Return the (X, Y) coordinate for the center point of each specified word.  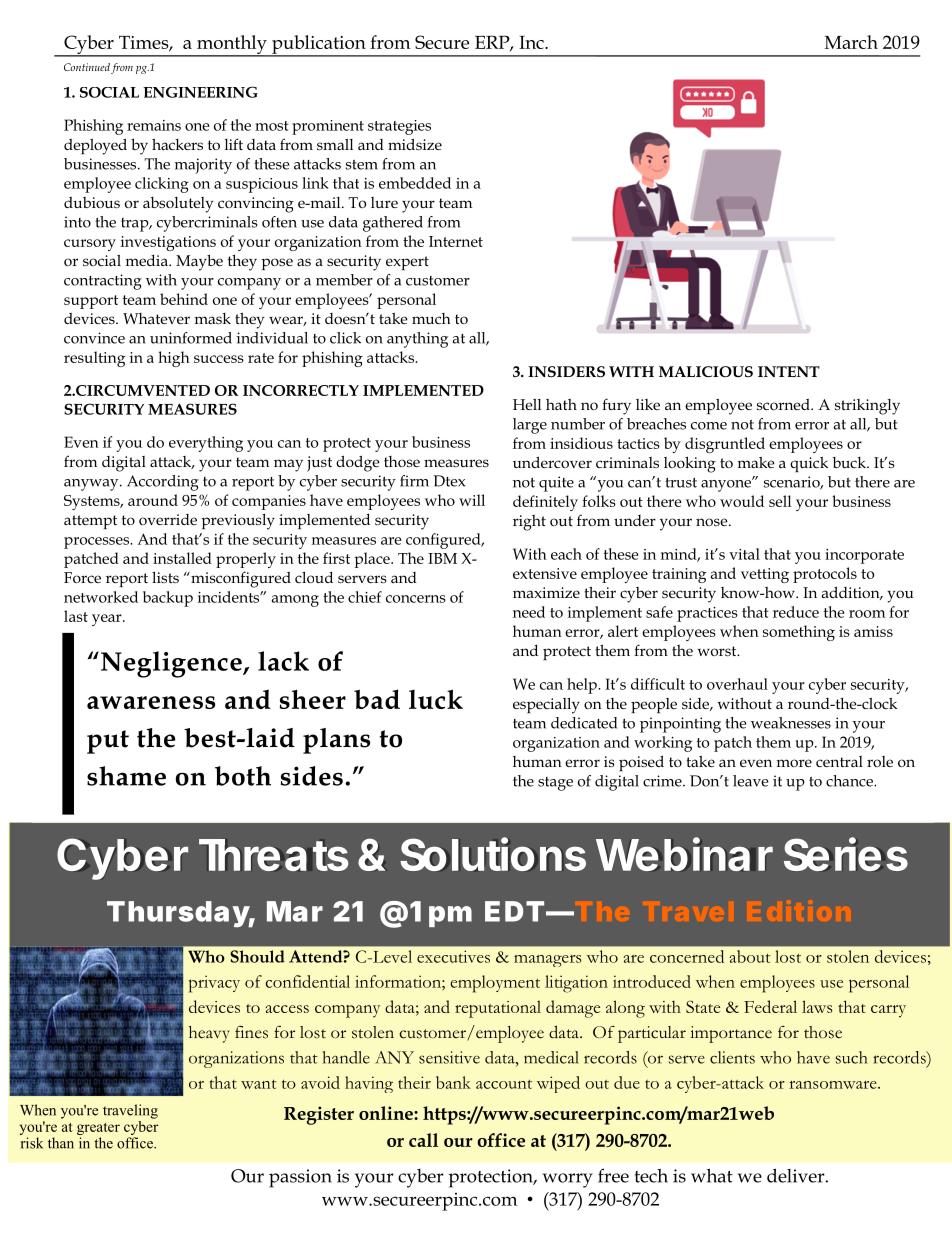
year (108, 620)
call (423, 1140)
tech (651, 1176)
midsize (415, 144)
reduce (796, 612)
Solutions (493, 854)
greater (98, 1129)
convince (94, 338)
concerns (416, 599)
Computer (819, 850)
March (851, 42)
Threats (273, 855)
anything (417, 340)
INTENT (789, 371)
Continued (87, 67)
